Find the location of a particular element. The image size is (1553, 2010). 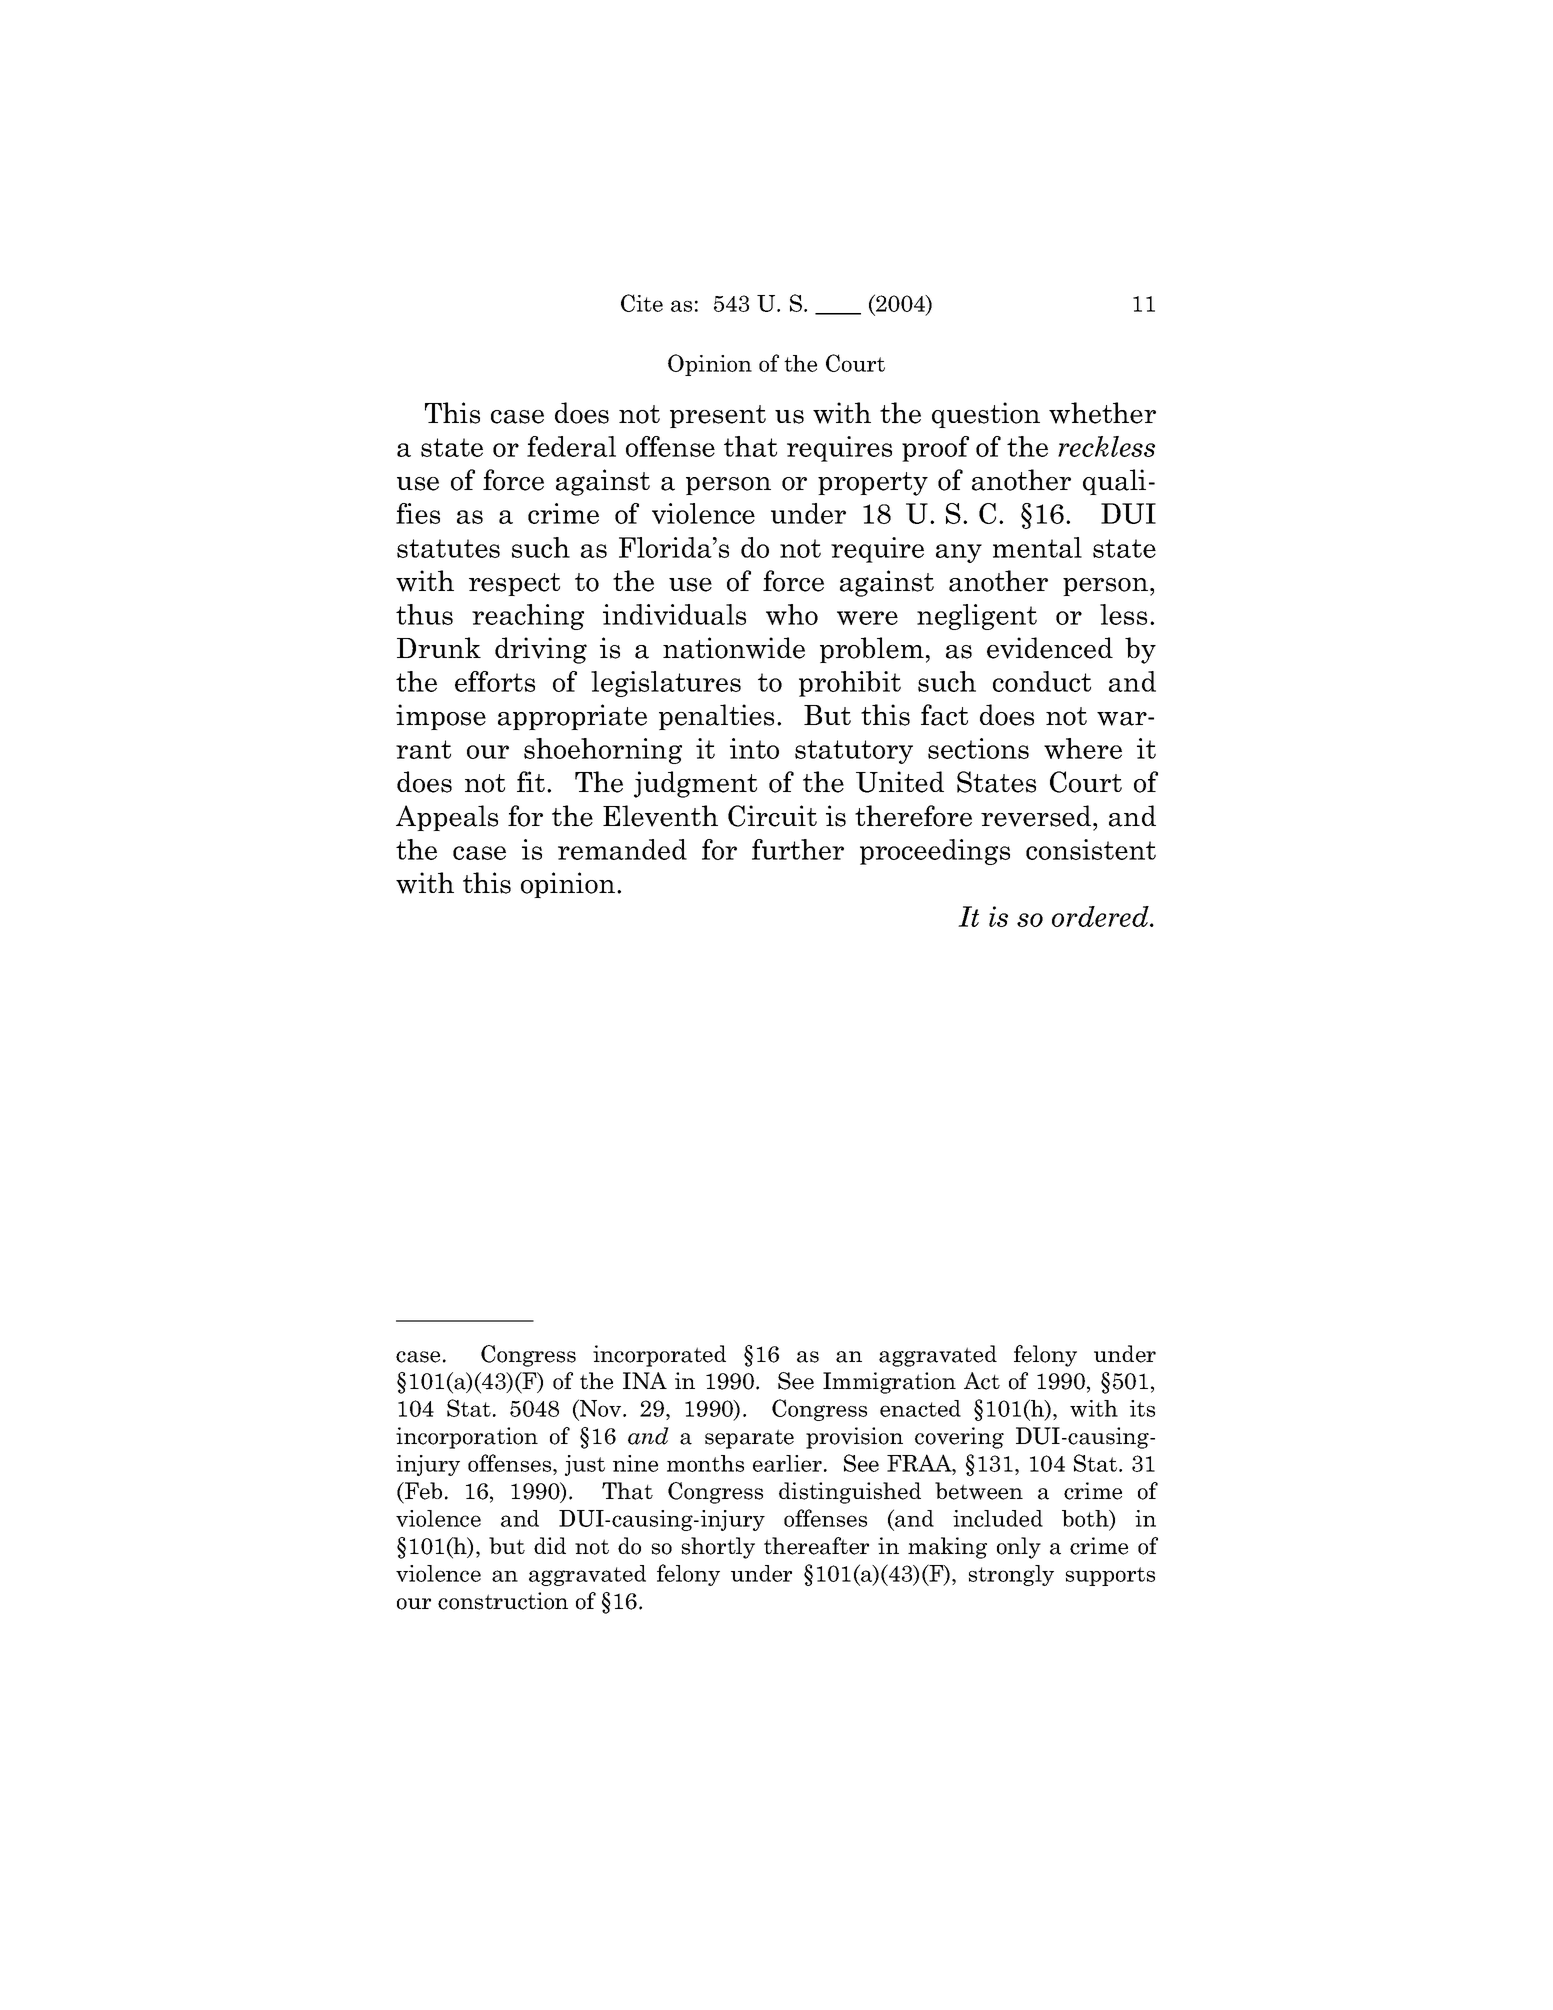

ordered is located at coordinates (1101, 916).
